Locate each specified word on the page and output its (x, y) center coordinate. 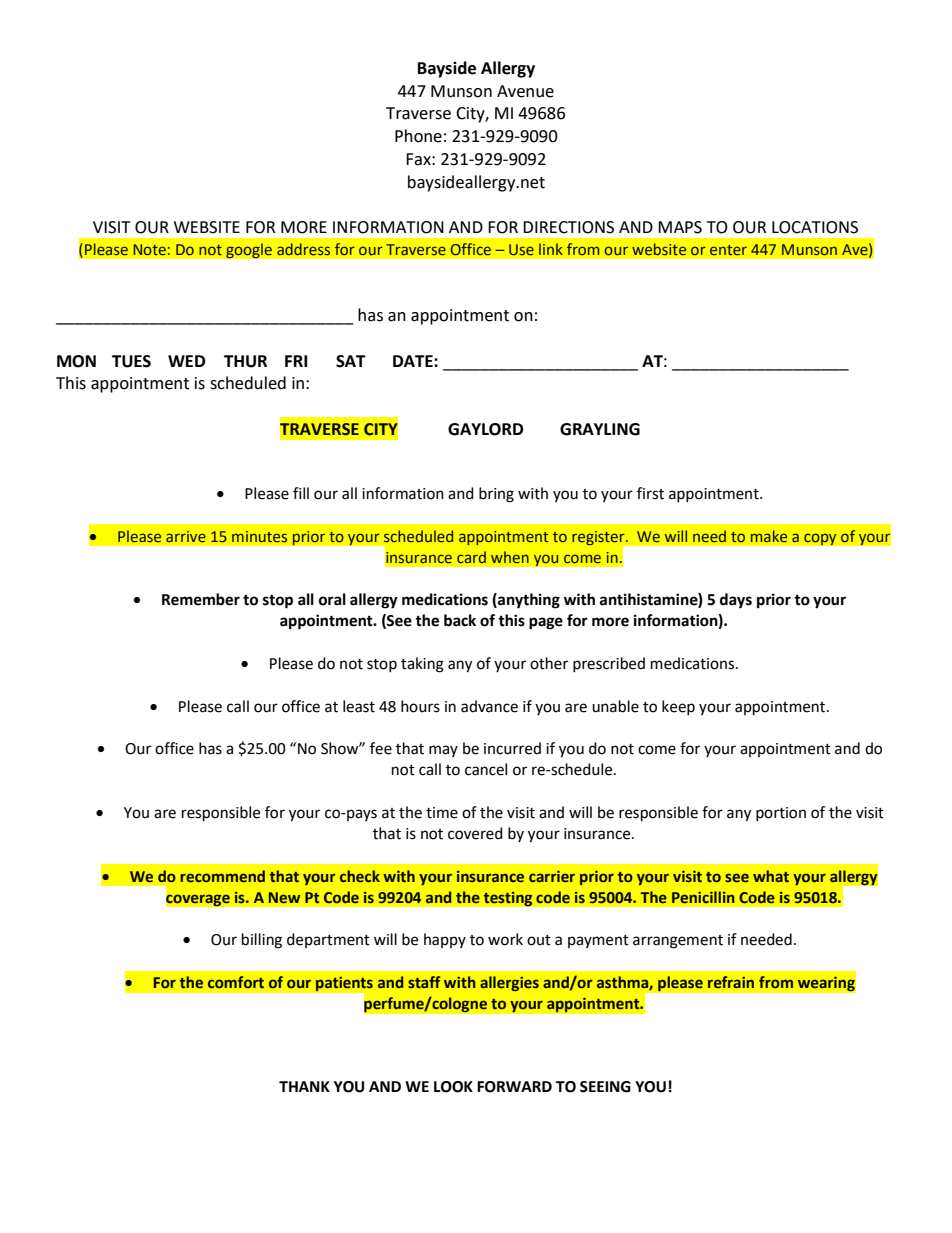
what (771, 876)
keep (678, 707)
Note (149, 249)
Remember (201, 599)
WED (186, 361)
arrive (186, 536)
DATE (414, 361)
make (769, 536)
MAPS (680, 227)
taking (422, 665)
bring (496, 495)
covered (475, 833)
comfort (236, 982)
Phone (418, 136)
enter (728, 250)
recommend (222, 876)
